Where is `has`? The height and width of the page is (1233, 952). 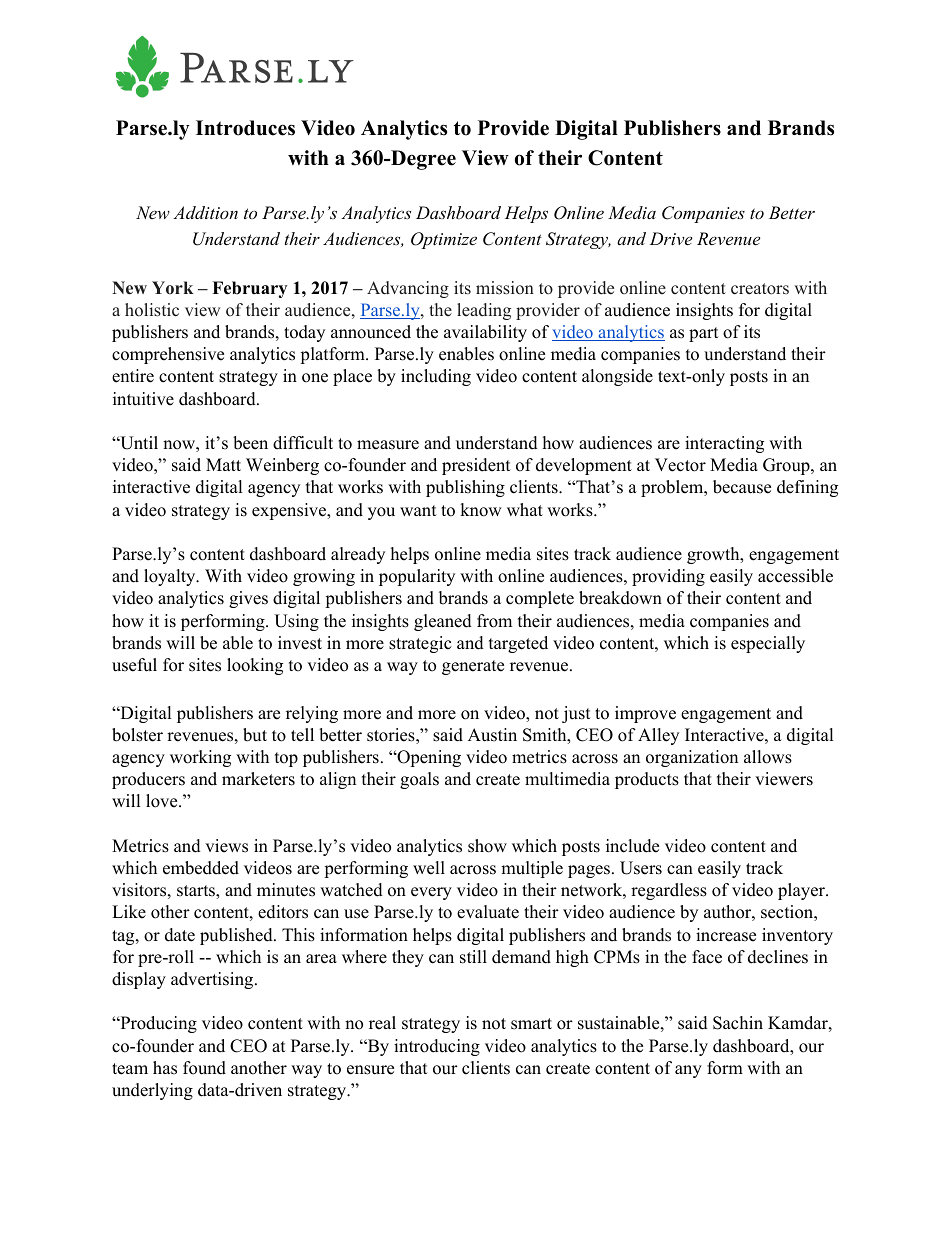
has is located at coordinates (165, 1068).
